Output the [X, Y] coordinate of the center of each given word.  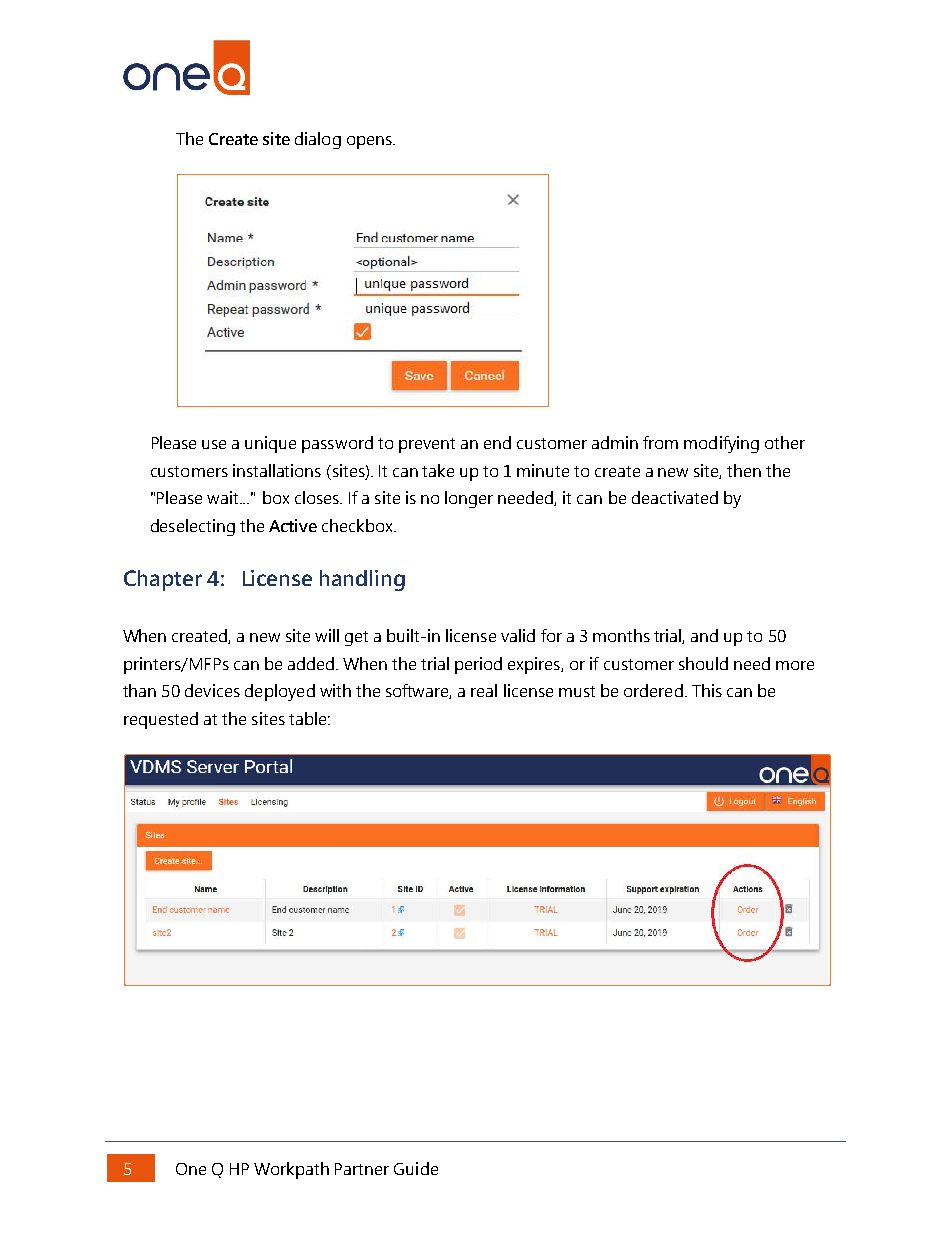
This [707, 690]
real [484, 690]
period [478, 665]
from [660, 442]
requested [161, 720]
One [191, 1169]
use [214, 444]
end [497, 442]
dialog [318, 140]
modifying [721, 444]
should [703, 663]
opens [370, 142]
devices [212, 690]
